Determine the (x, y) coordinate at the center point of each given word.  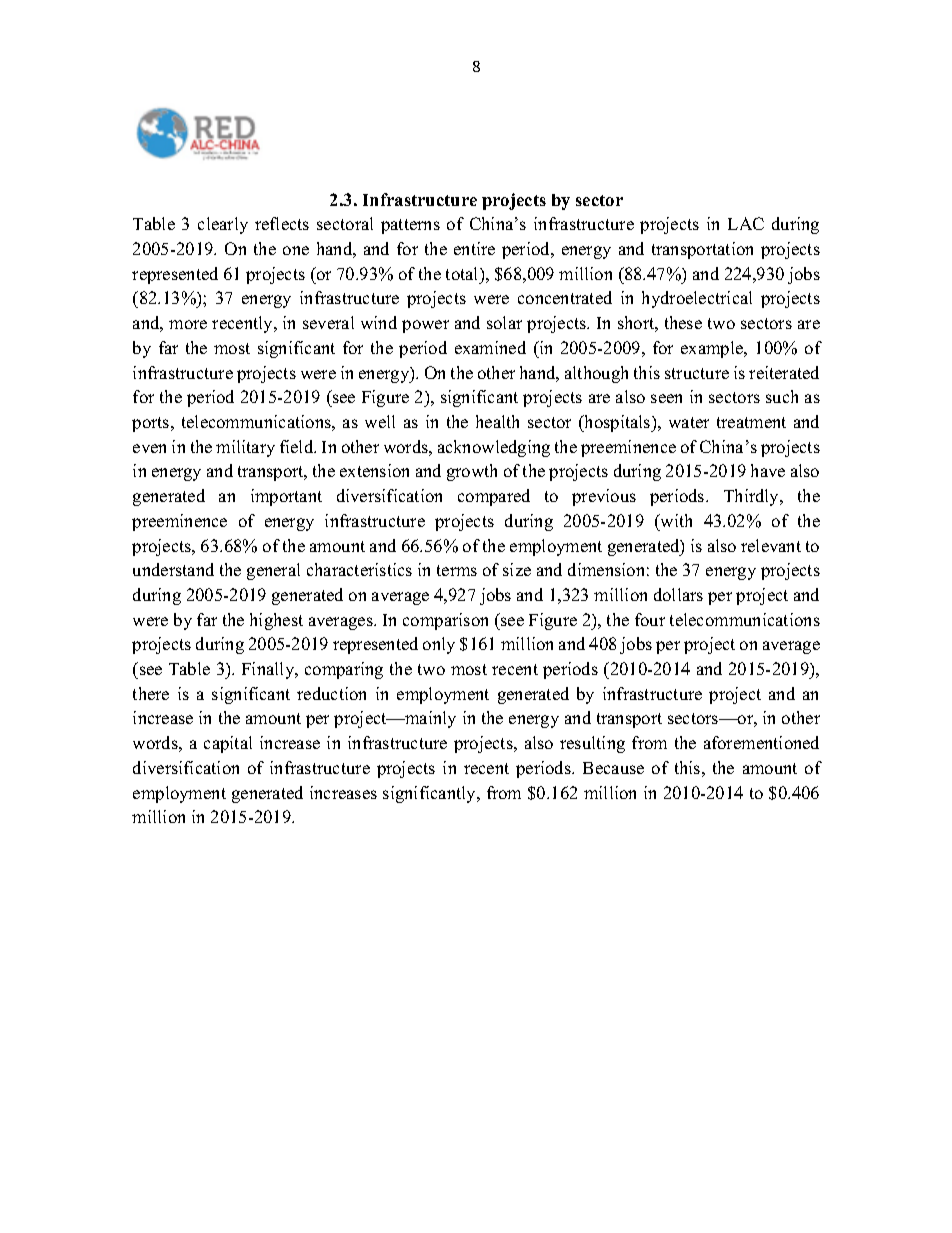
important (286, 497)
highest (276, 621)
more (188, 324)
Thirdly (753, 497)
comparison (445, 621)
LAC (746, 223)
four (650, 619)
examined (490, 347)
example (713, 349)
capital (228, 744)
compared (494, 497)
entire (474, 248)
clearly (223, 225)
